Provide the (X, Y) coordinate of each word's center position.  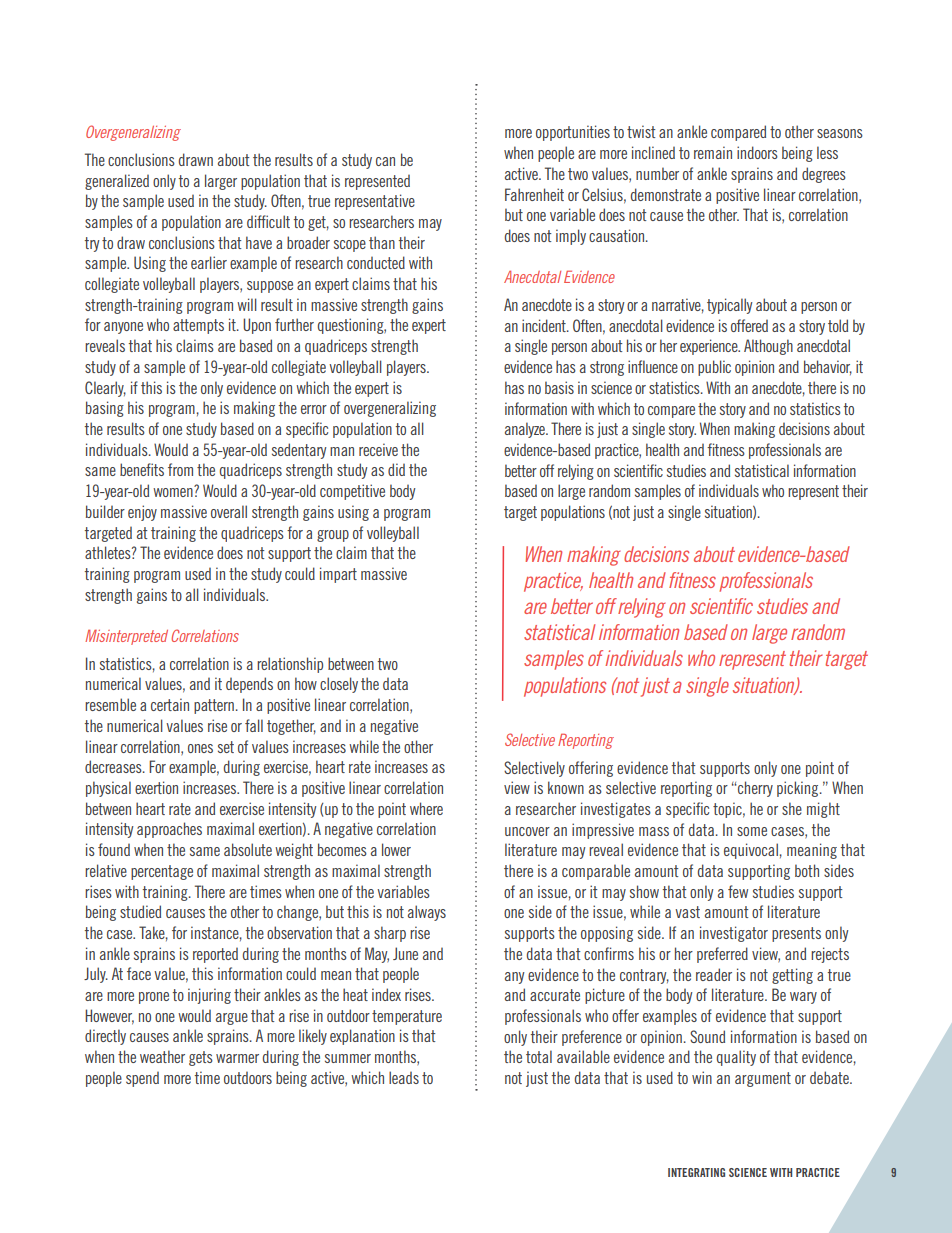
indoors (757, 152)
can (385, 161)
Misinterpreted (126, 637)
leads (404, 1077)
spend (142, 1079)
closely (339, 685)
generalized (117, 182)
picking (799, 789)
